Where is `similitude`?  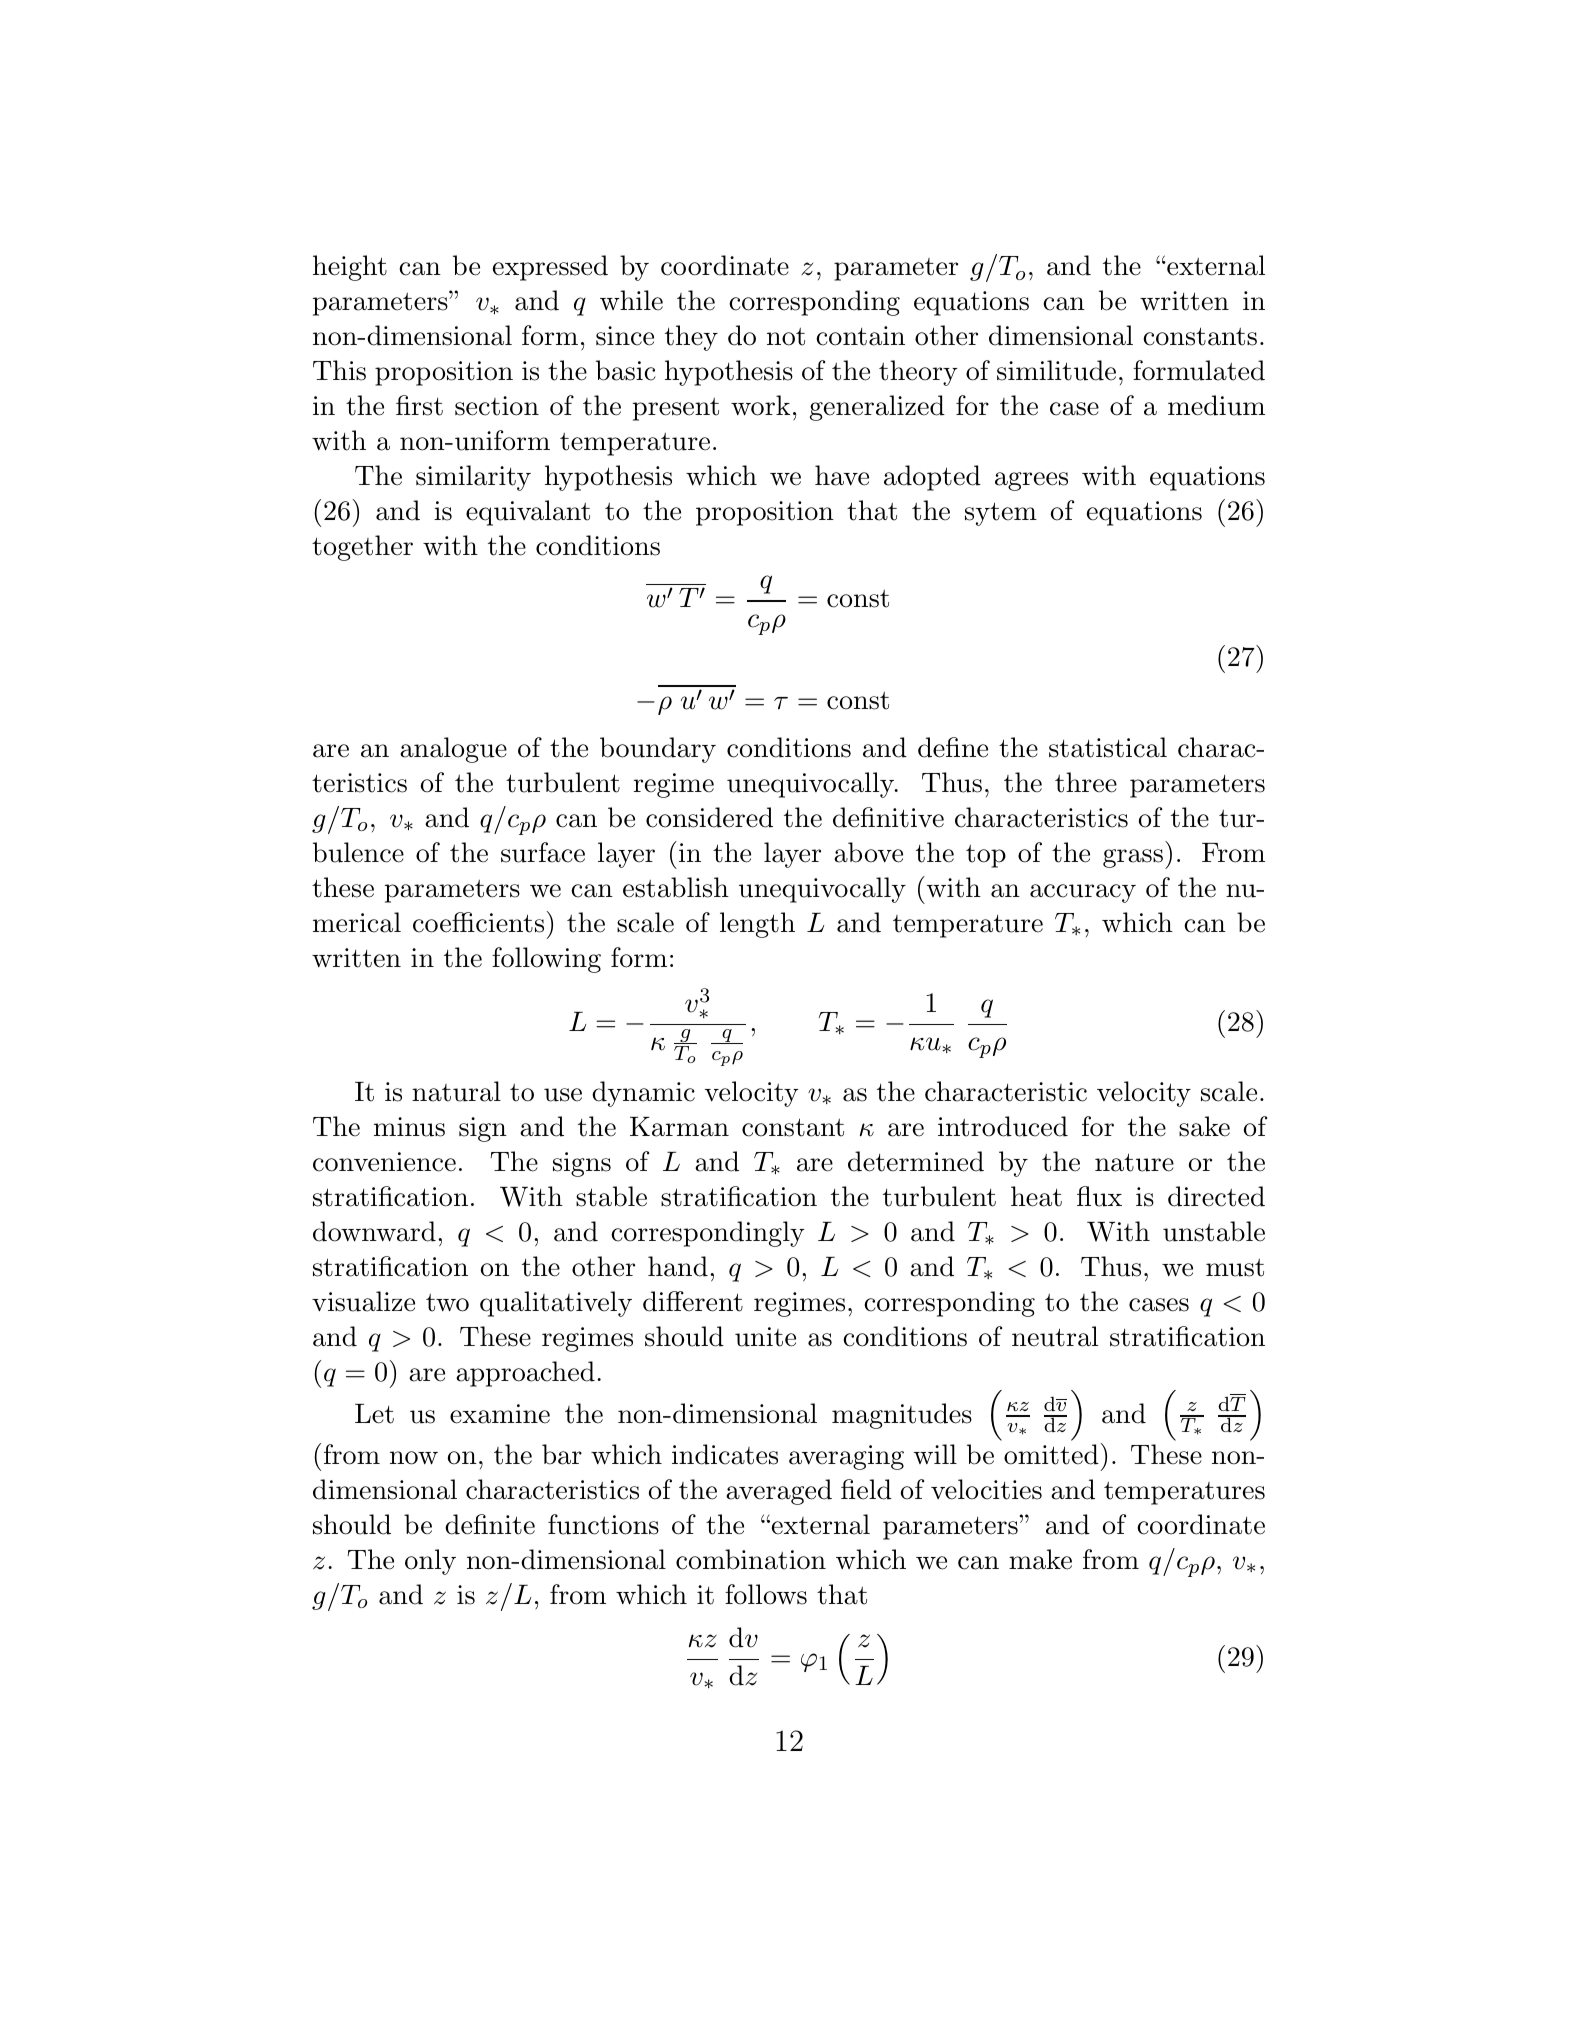 similitude is located at coordinates (1056, 370).
